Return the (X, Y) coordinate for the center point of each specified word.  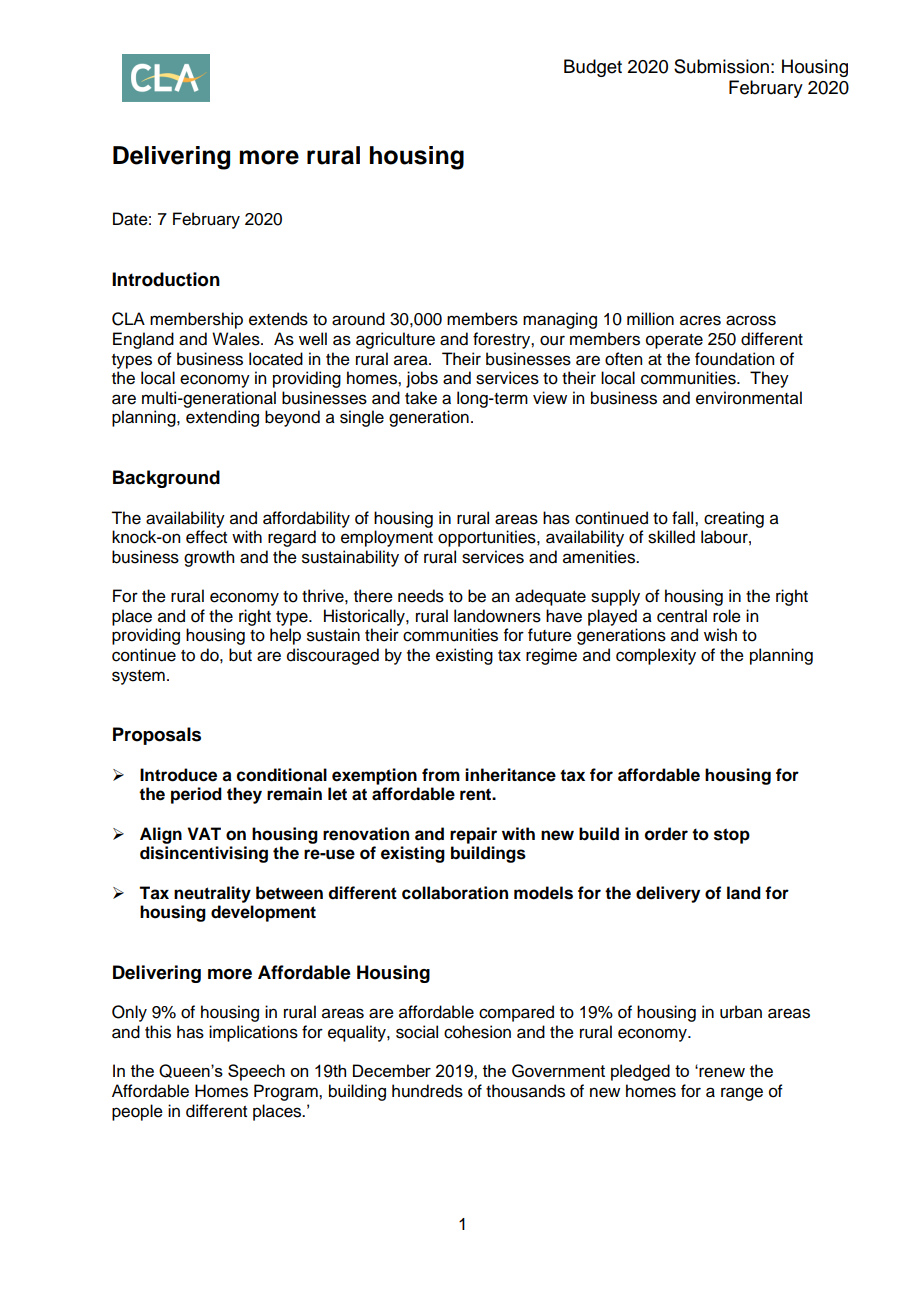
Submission (721, 66)
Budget (593, 68)
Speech (256, 1072)
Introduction (166, 279)
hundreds (427, 1091)
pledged (640, 1072)
